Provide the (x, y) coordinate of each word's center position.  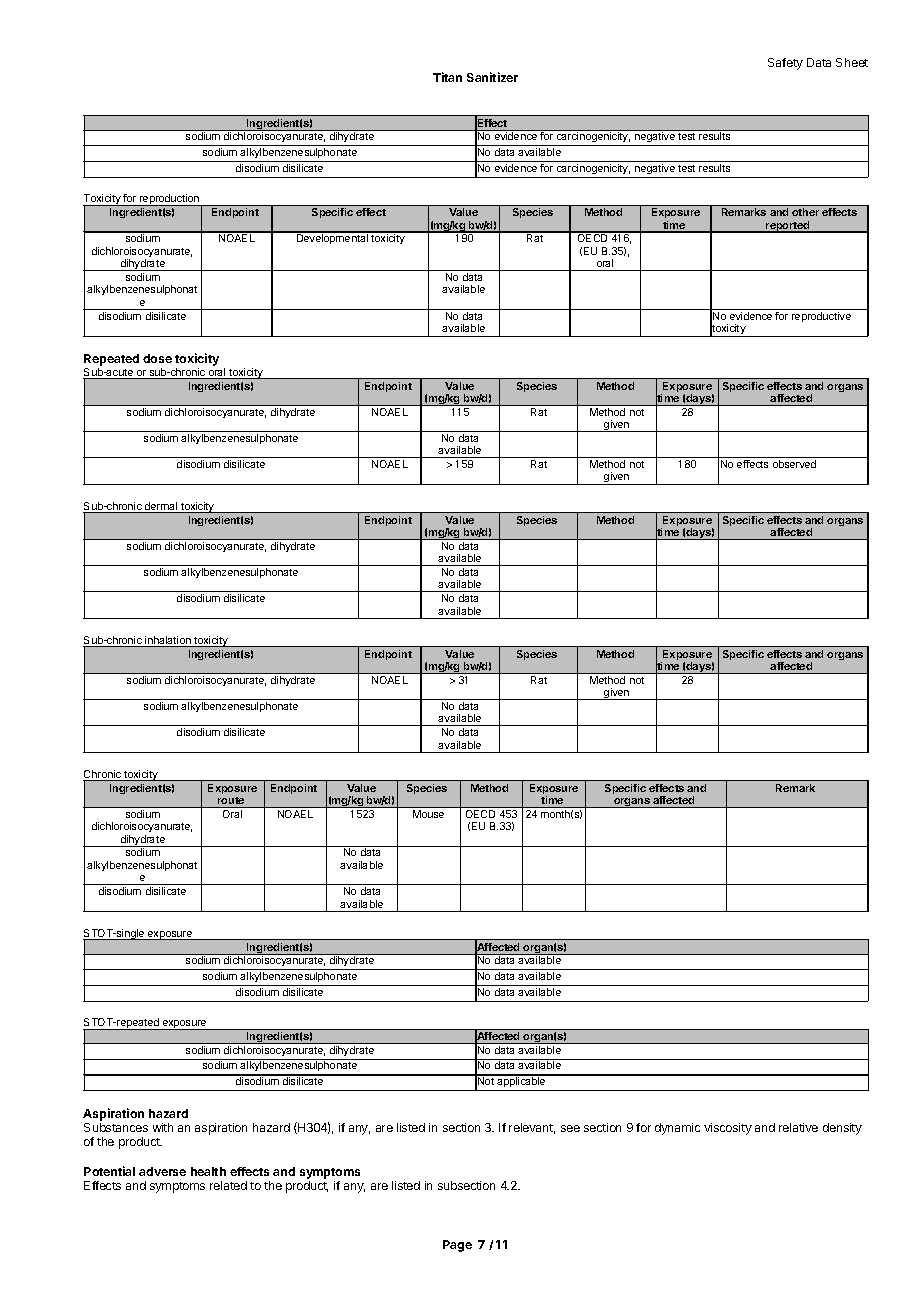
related (228, 1185)
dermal (161, 507)
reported (788, 227)
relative (798, 1127)
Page (457, 1246)
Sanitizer (492, 77)
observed (794, 464)
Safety (785, 64)
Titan (447, 77)
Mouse (428, 814)
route (231, 802)
